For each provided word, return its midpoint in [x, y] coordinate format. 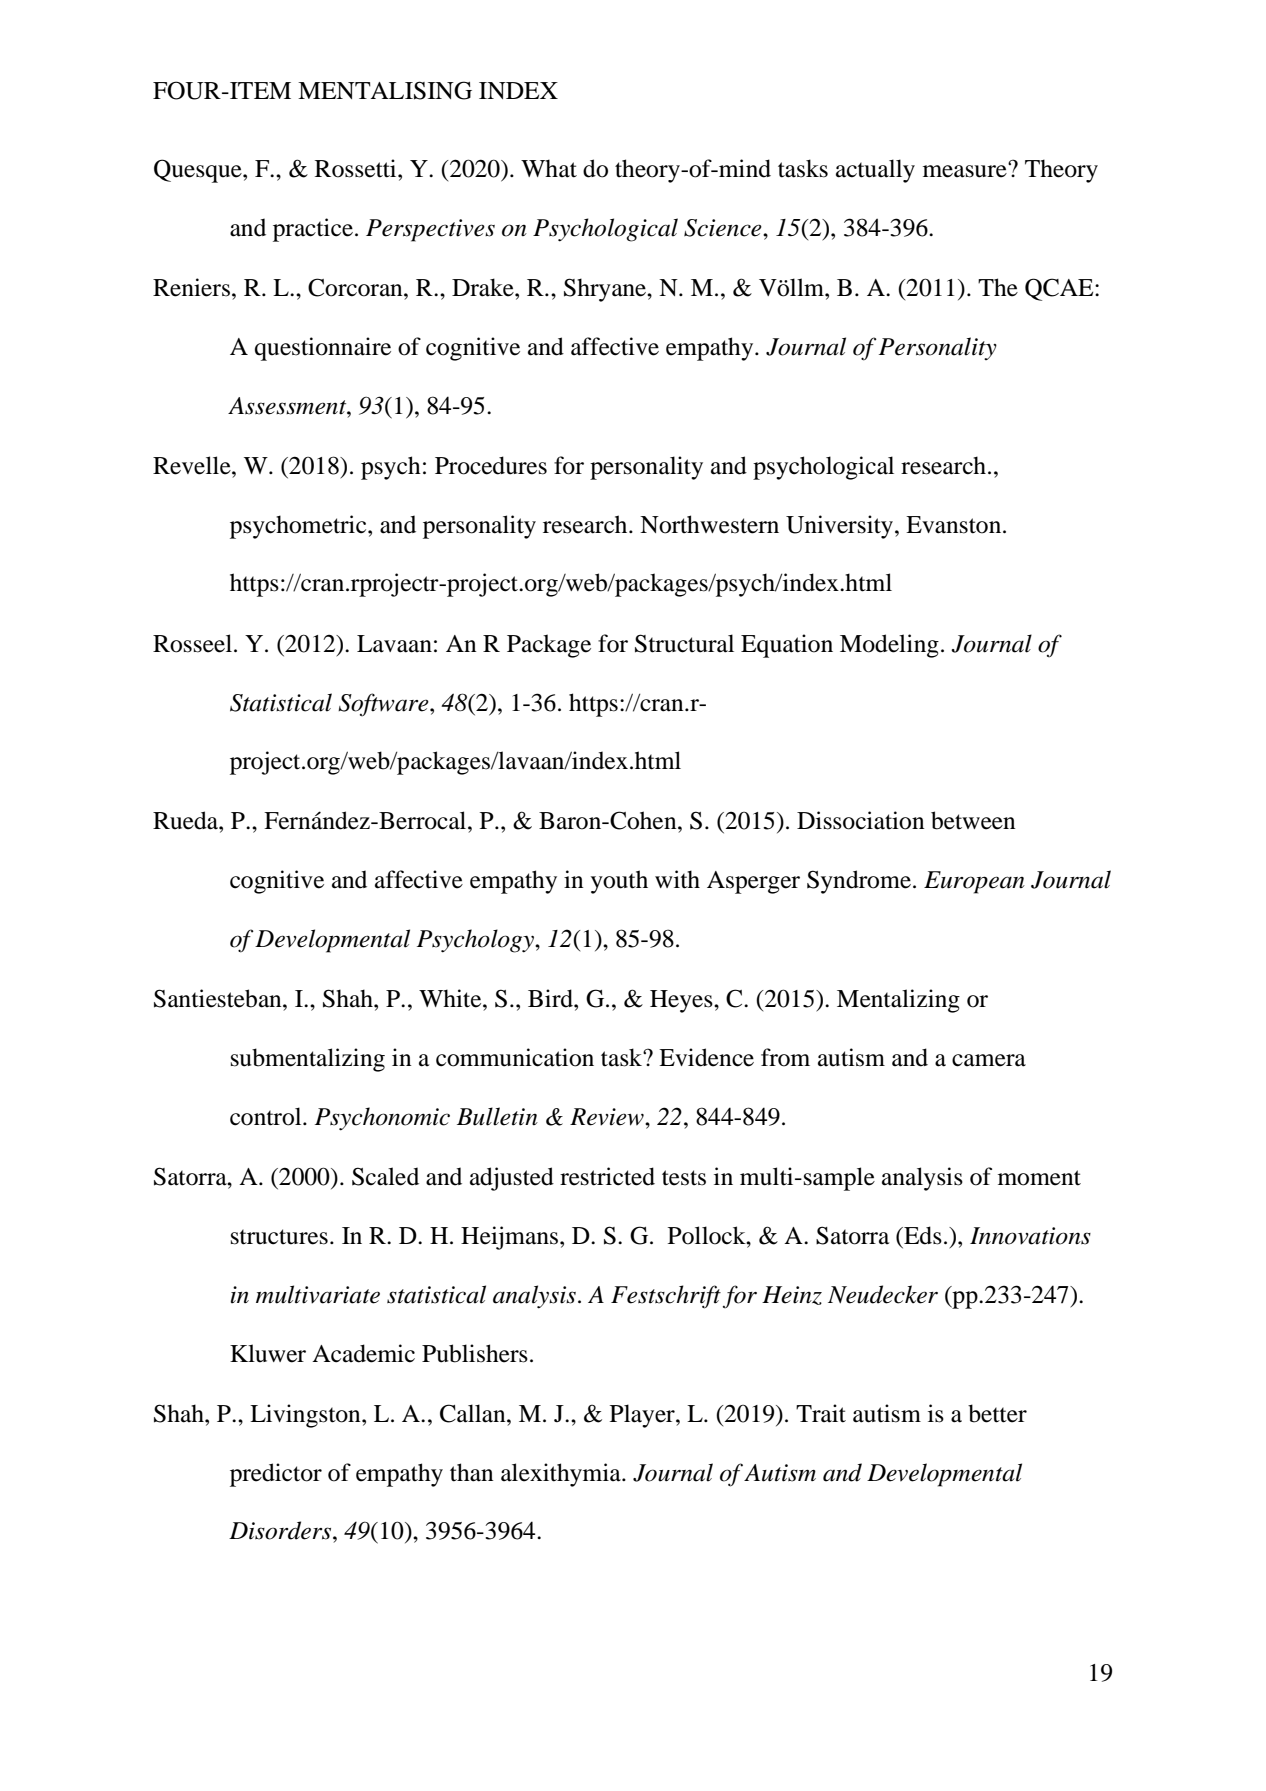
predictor [276, 1475]
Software [384, 705]
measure [966, 170]
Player [643, 1416]
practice [313, 230]
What [549, 168]
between [973, 820]
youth [619, 882]
